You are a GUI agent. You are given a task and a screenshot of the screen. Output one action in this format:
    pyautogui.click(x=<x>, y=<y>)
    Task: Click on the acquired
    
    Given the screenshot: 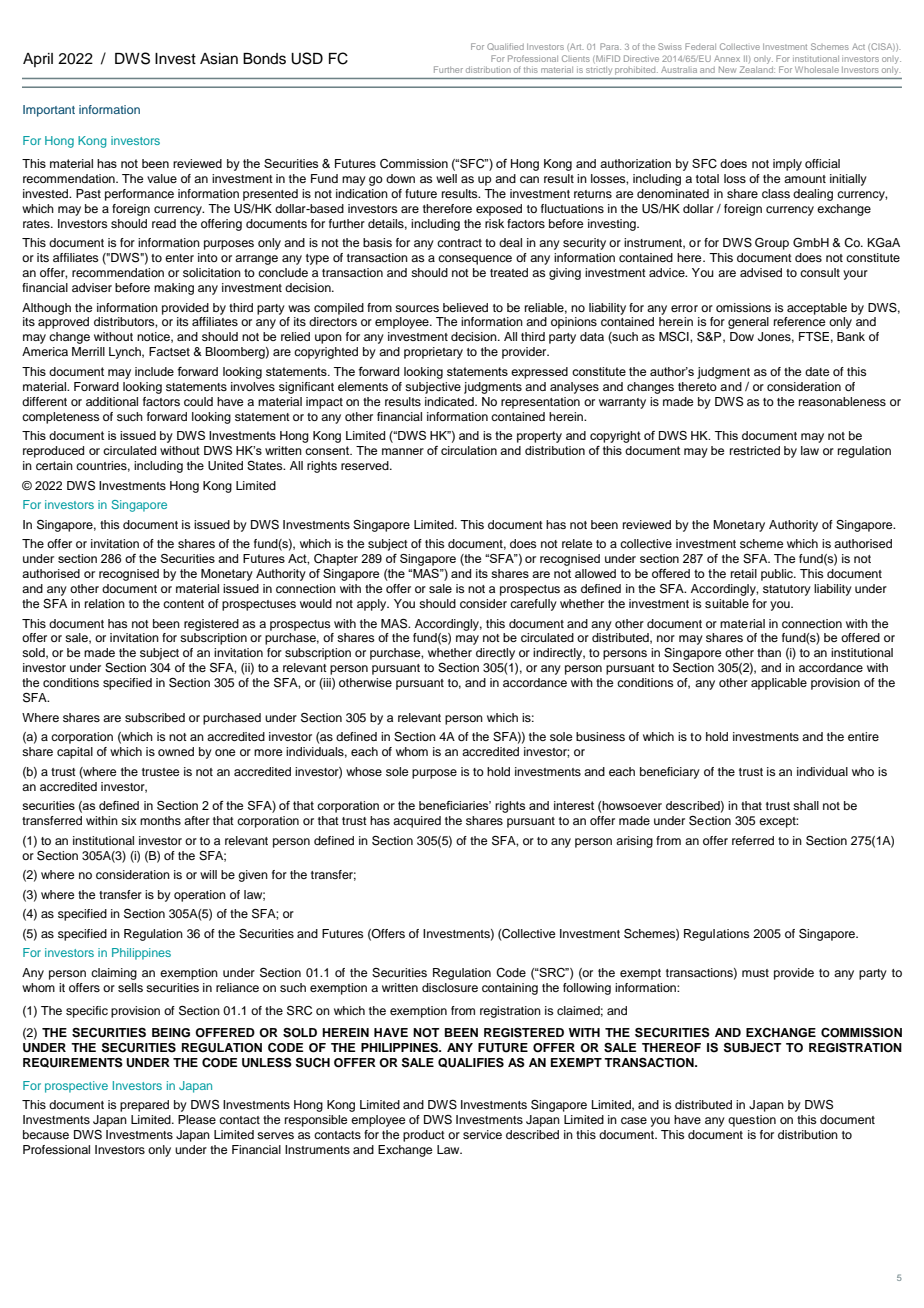 What is the action you would take?
    pyautogui.click(x=417, y=822)
